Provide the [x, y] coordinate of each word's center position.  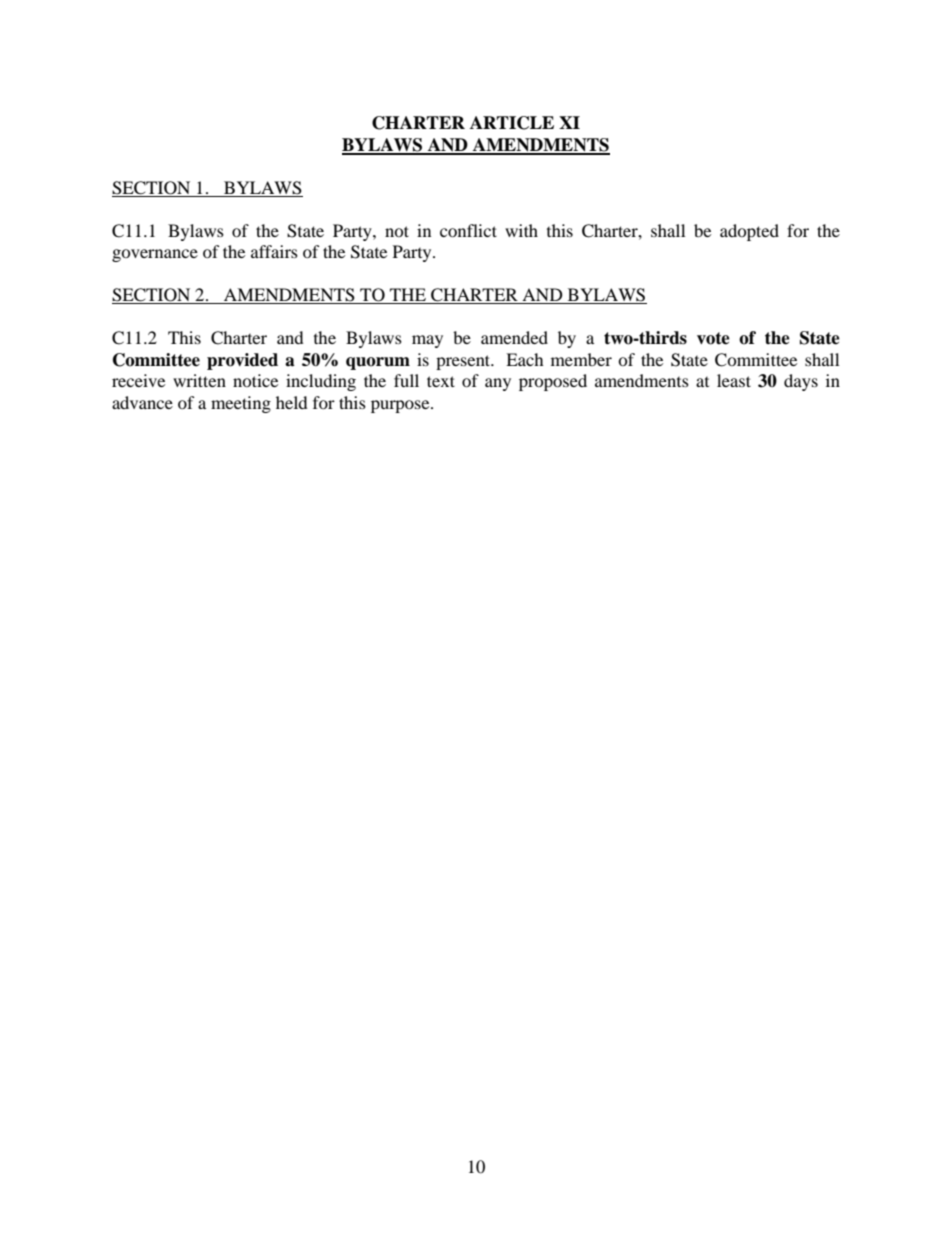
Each [525, 359]
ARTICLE [512, 123]
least [734, 380]
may [427, 341]
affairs [274, 251]
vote [713, 338]
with [521, 230]
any [498, 384]
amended [514, 337]
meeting [241, 404]
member [581, 359]
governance [155, 255]
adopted [749, 232]
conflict [468, 230]
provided [242, 361]
